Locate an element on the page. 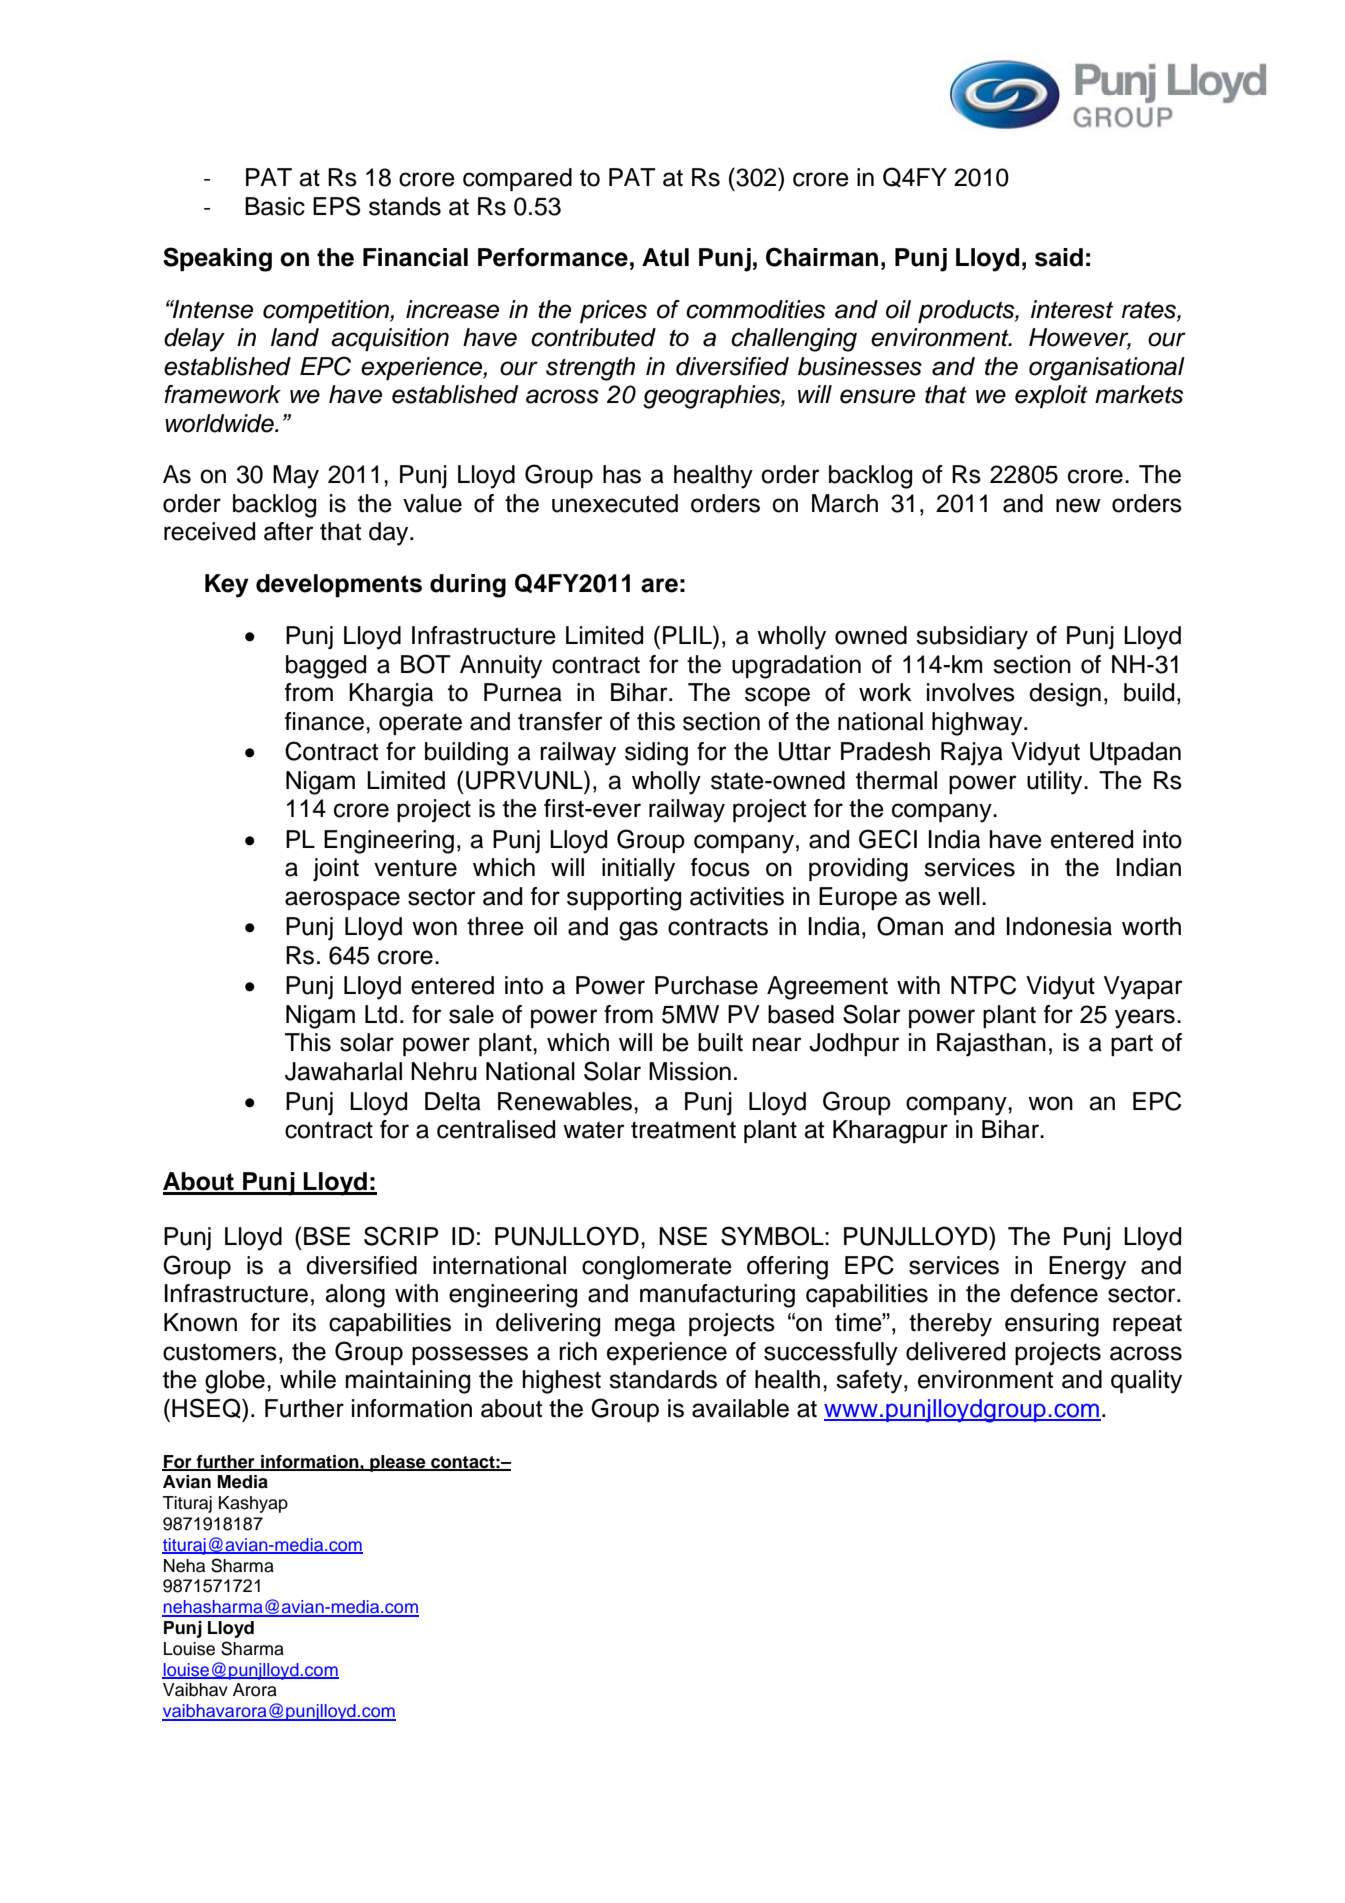 Image resolution: width=1345 pixels, height=1903 pixels. EPS is located at coordinates (336, 206).
